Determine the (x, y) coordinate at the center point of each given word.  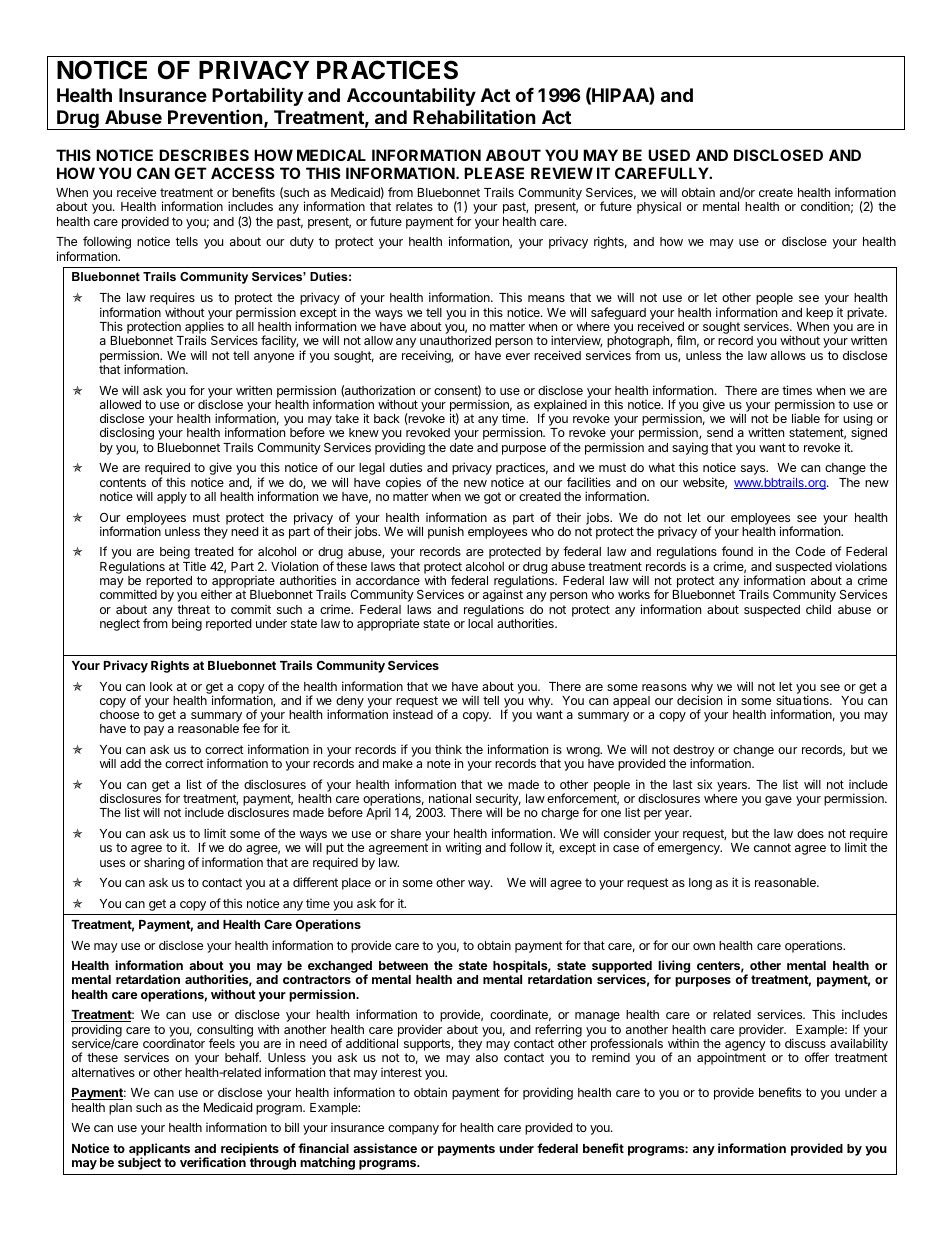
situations (803, 700)
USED (669, 155)
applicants (159, 1150)
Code (810, 551)
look (161, 686)
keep (819, 314)
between (403, 965)
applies (204, 328)
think (448, 749)
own (704, 946)
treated (213, 551)
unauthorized (455, 340)
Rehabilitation (474, 116)
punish (446, 532)
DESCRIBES (204, 155)
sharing (164, 863)
